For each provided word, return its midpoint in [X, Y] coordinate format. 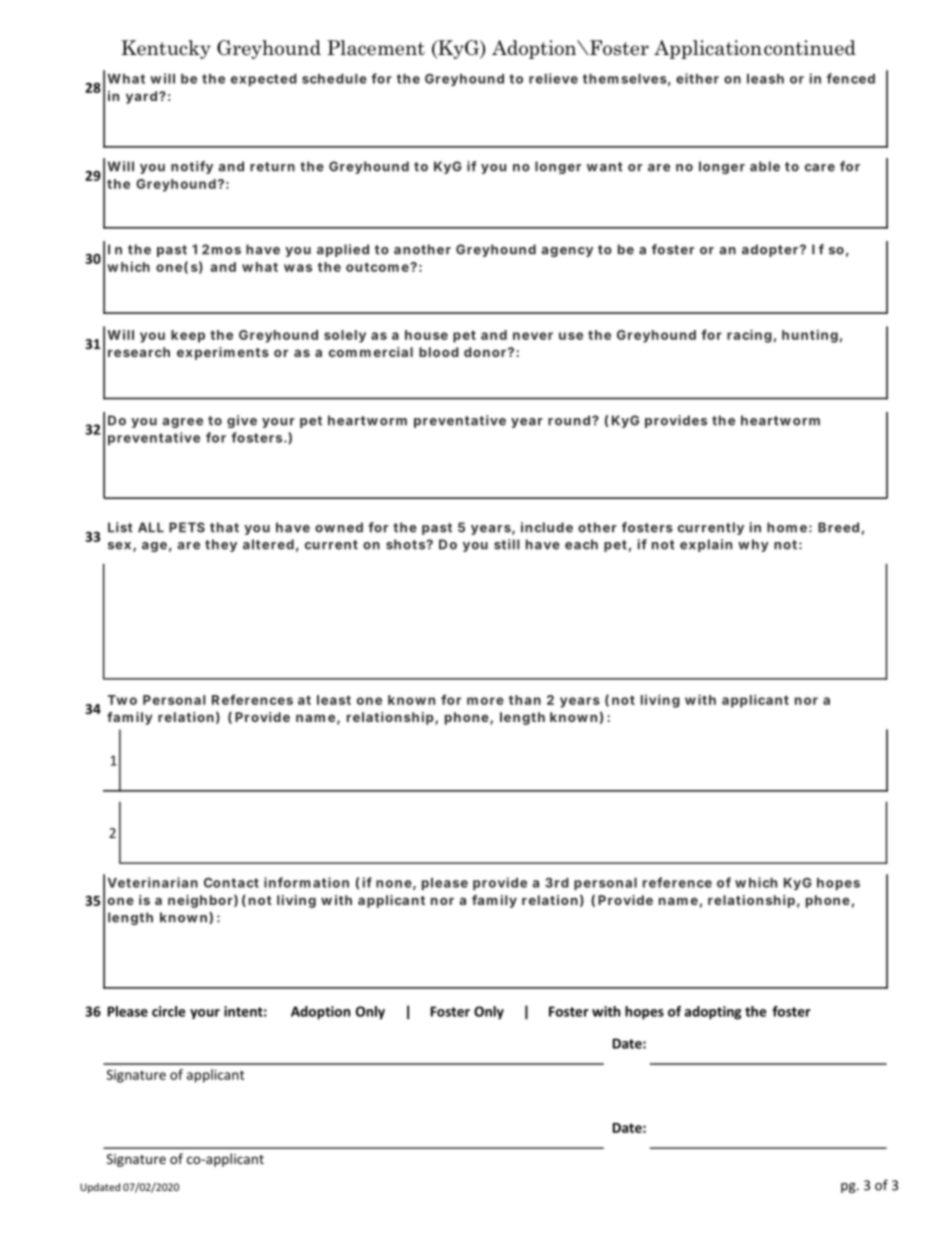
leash [765, 79]
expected [264, 80]
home [787, 527]
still [507, 544]
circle [168, 1011]
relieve [553, 78]
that [224, 527]
